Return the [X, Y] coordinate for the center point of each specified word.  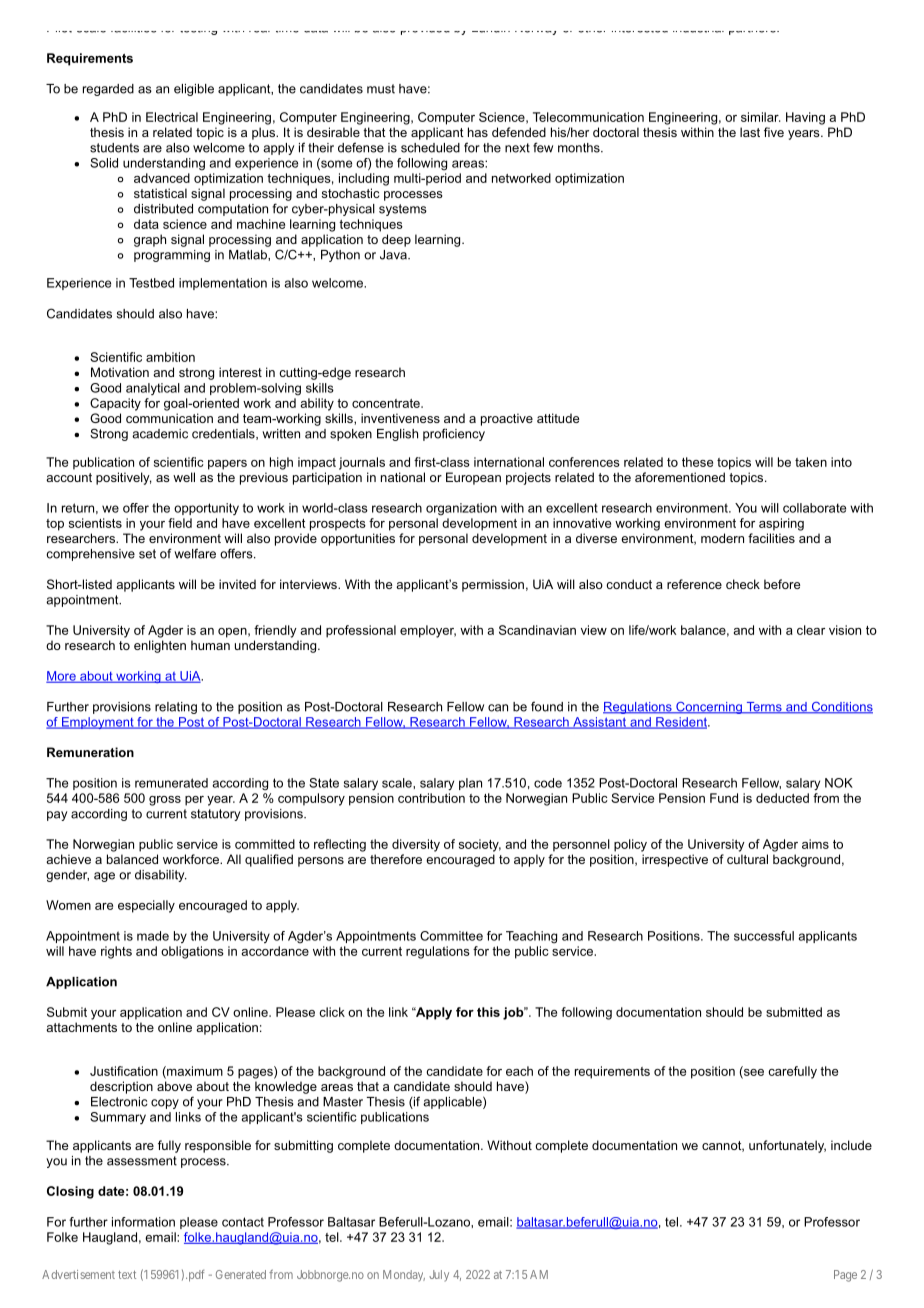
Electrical [172, 117]
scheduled [430, 148]
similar [760, 117]
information [143, 1222]
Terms [764, 708]
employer [428, 631]
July [439, 1276]
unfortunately [787, 1146]
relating [176, 708]
